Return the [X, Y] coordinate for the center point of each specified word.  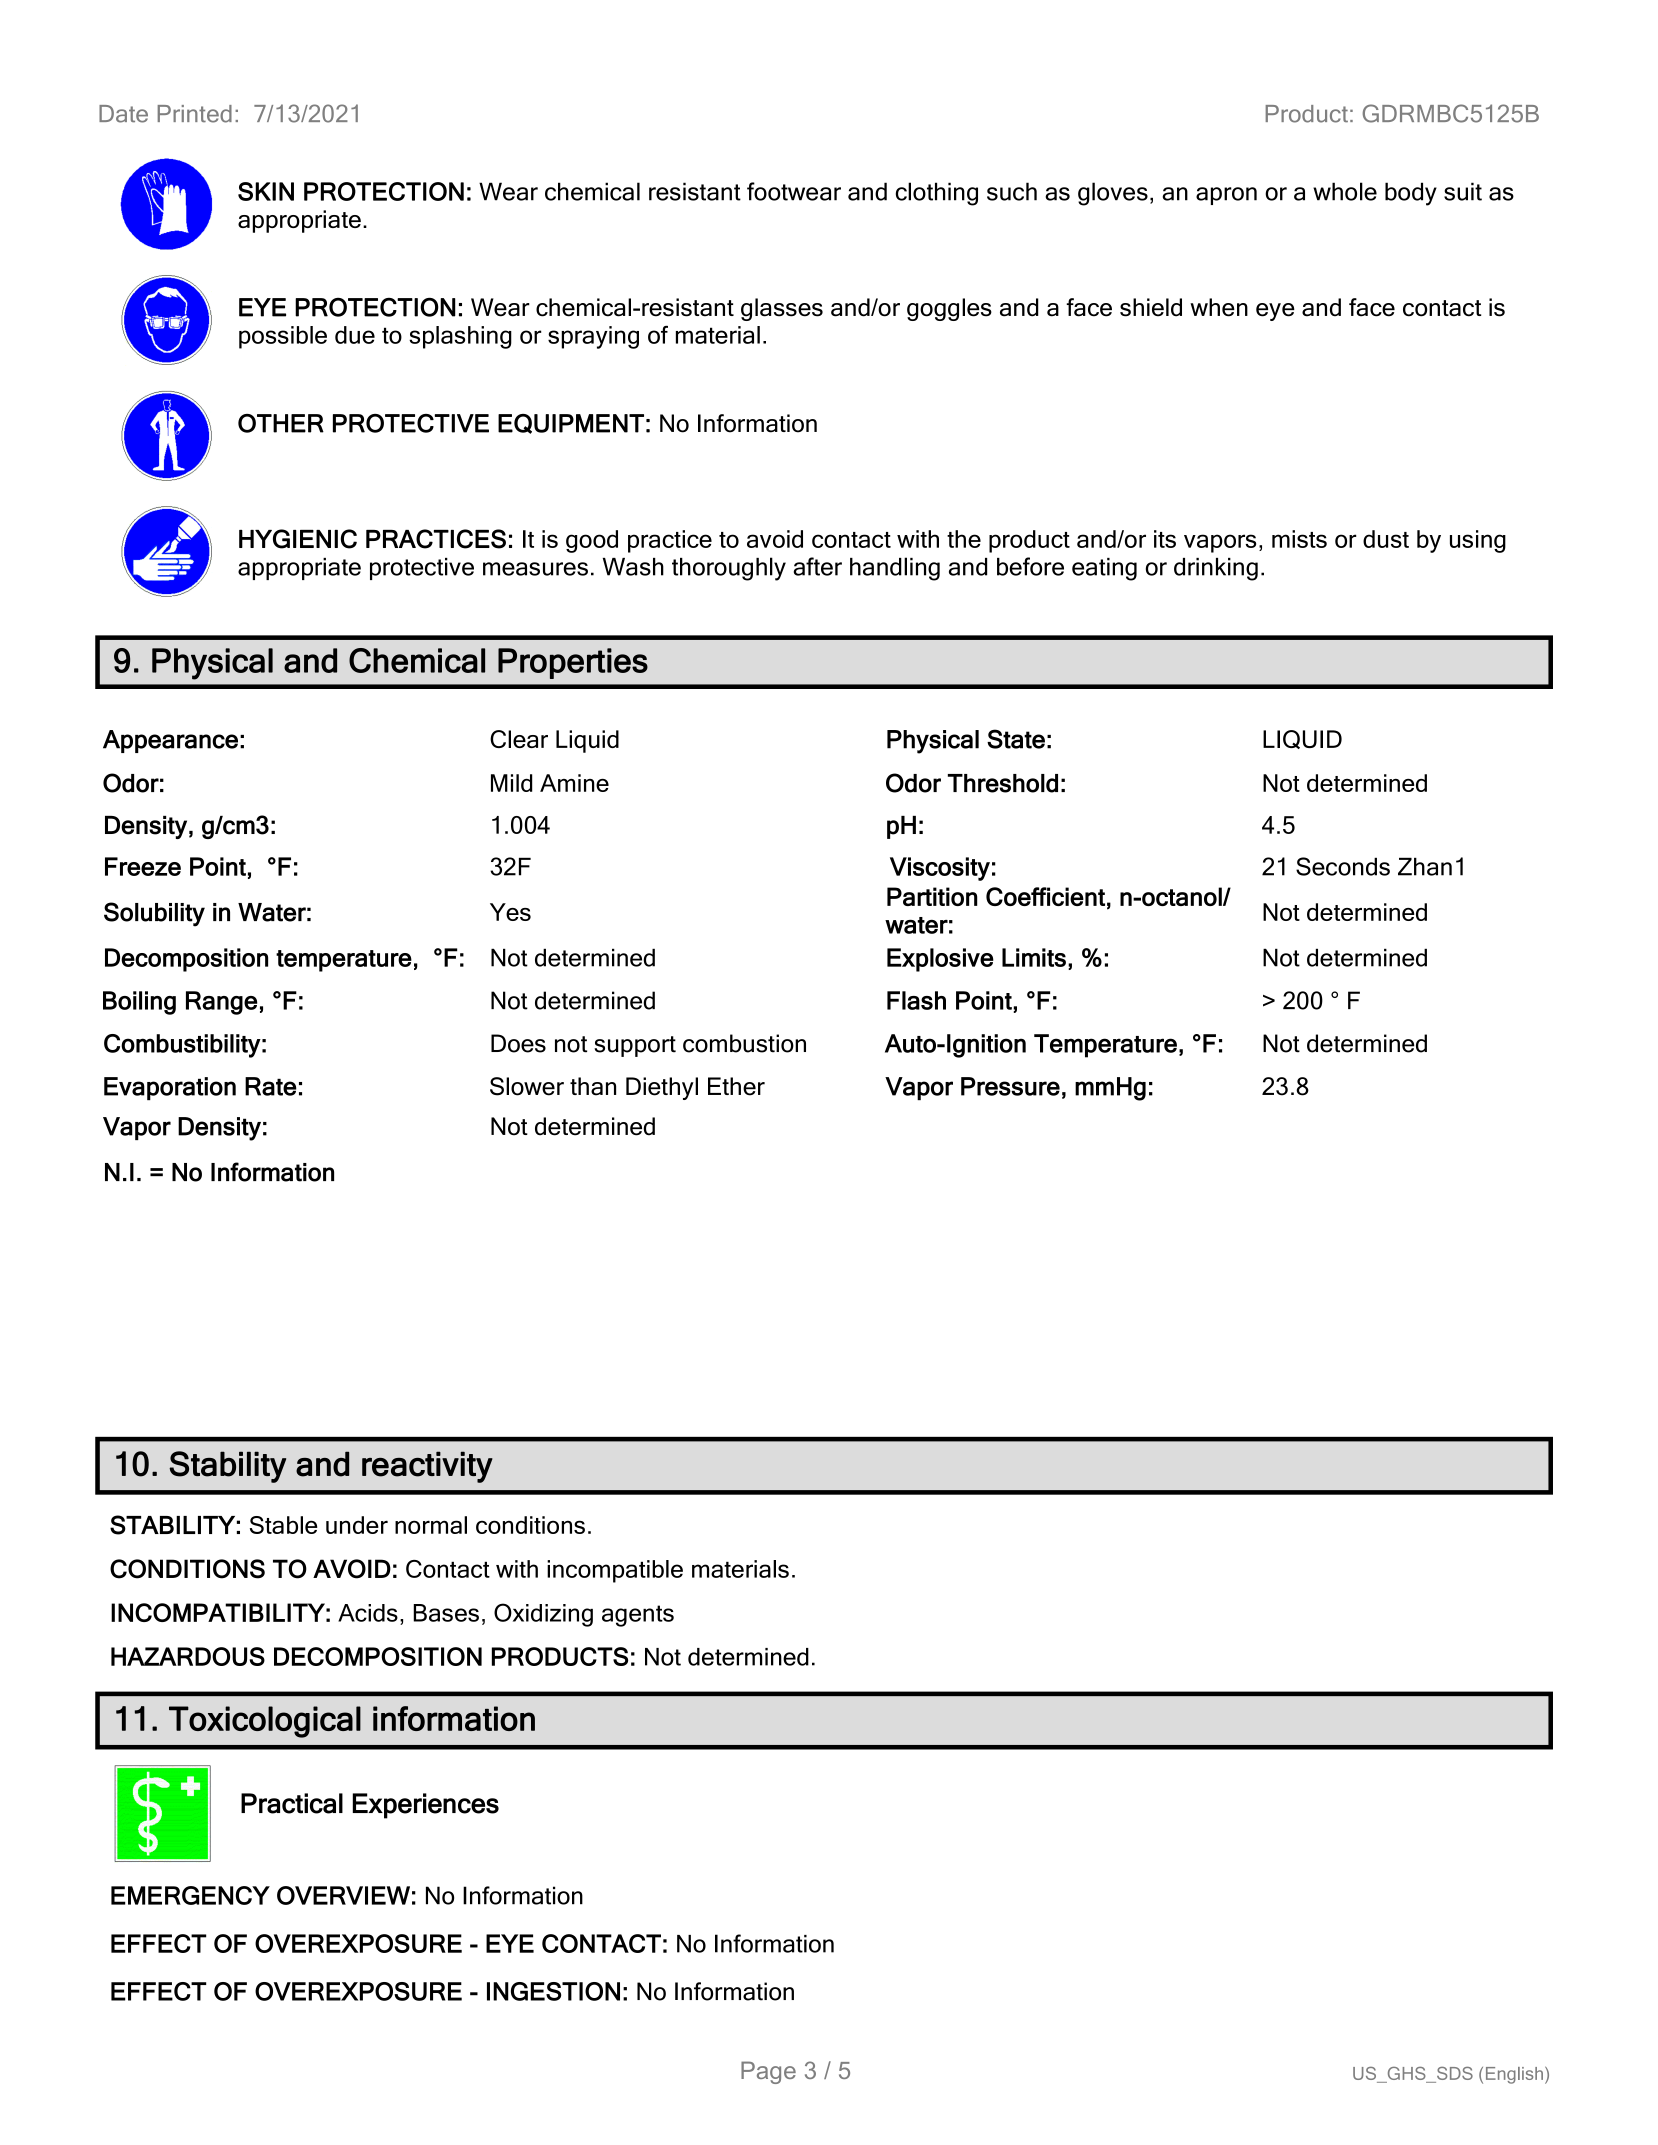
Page [768, 2072]
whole [1345, 191]
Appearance [170, 741]
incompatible [615, 1571]
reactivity [427, 1467]
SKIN [266, 191]
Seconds [1343, 866]
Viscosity [940, 869]
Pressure [1010, 1086]
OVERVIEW [343, 1895]
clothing [937, 194]
